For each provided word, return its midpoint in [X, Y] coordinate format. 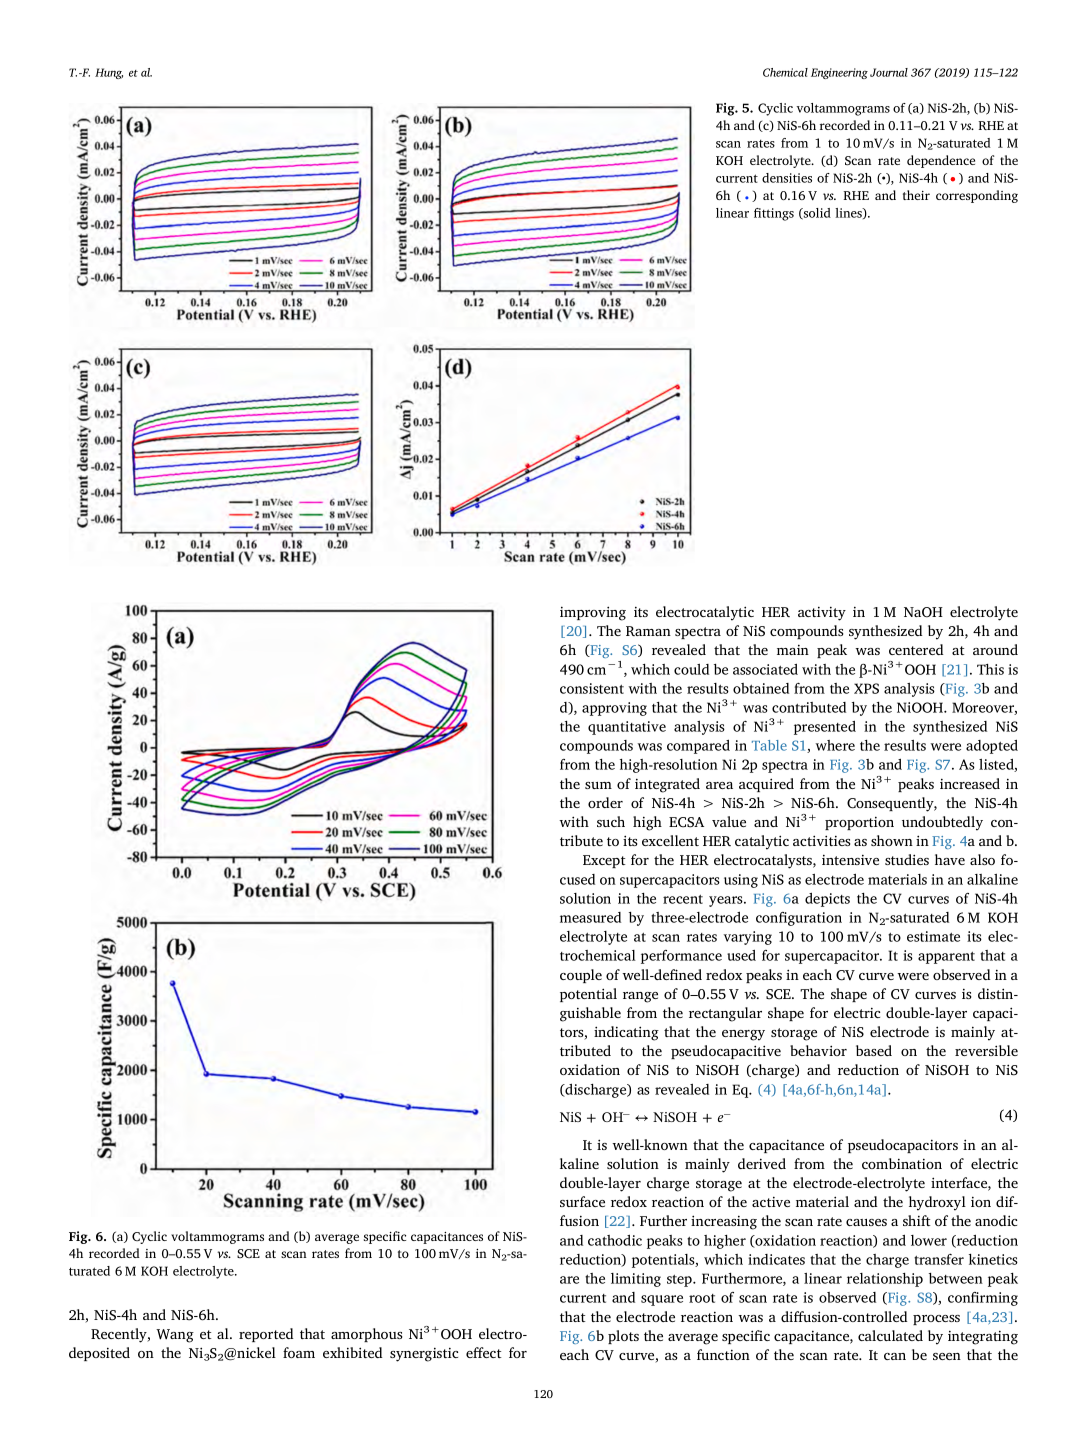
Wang [175, 1336]
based [874, 1050]
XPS [866, 688]
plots [623, 1337]
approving [614, 709]
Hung [109, 73]
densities [787, 178]
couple [581, 976]
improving [593, 613]
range [640, 997]
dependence [941, 161]
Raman [648, 631]
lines [849, 213]
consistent [592, 688]
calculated [890, 1335]
